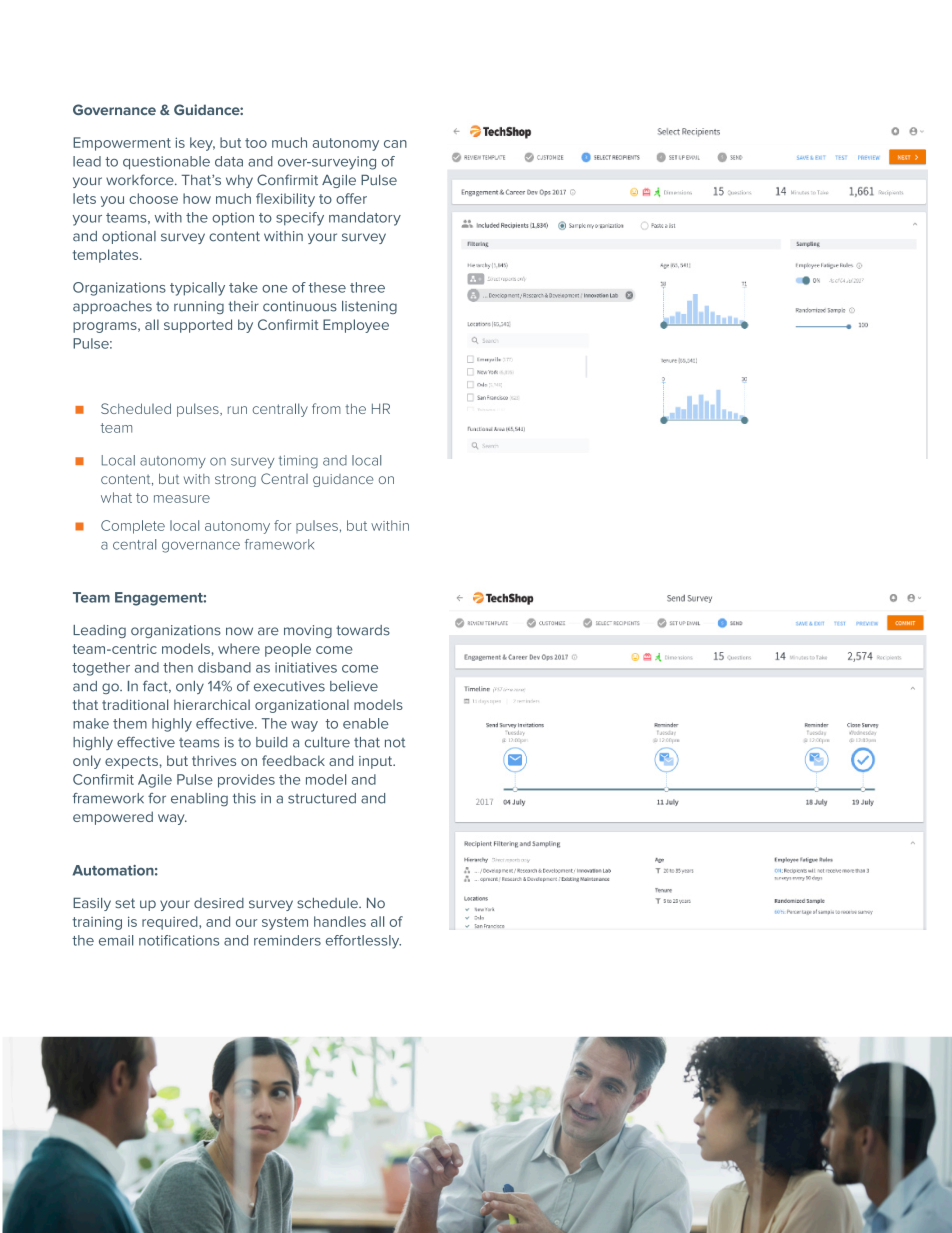  I want to click on set, so click(125, 903).
